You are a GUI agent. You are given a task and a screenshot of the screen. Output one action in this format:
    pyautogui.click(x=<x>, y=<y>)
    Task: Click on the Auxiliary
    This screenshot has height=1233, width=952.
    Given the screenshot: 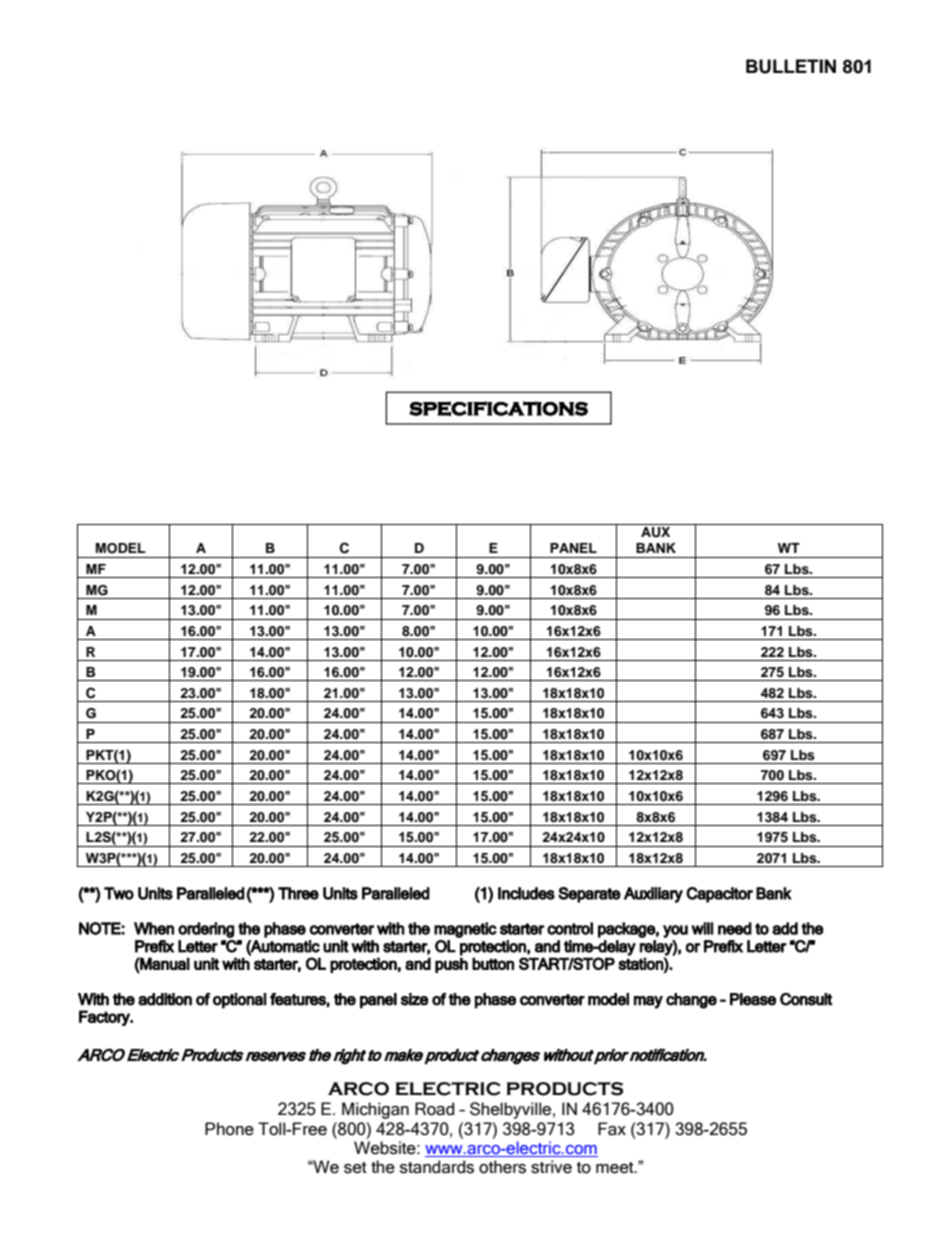 What is the action you would take?
    pyautogui.click(x=653, y=895)
